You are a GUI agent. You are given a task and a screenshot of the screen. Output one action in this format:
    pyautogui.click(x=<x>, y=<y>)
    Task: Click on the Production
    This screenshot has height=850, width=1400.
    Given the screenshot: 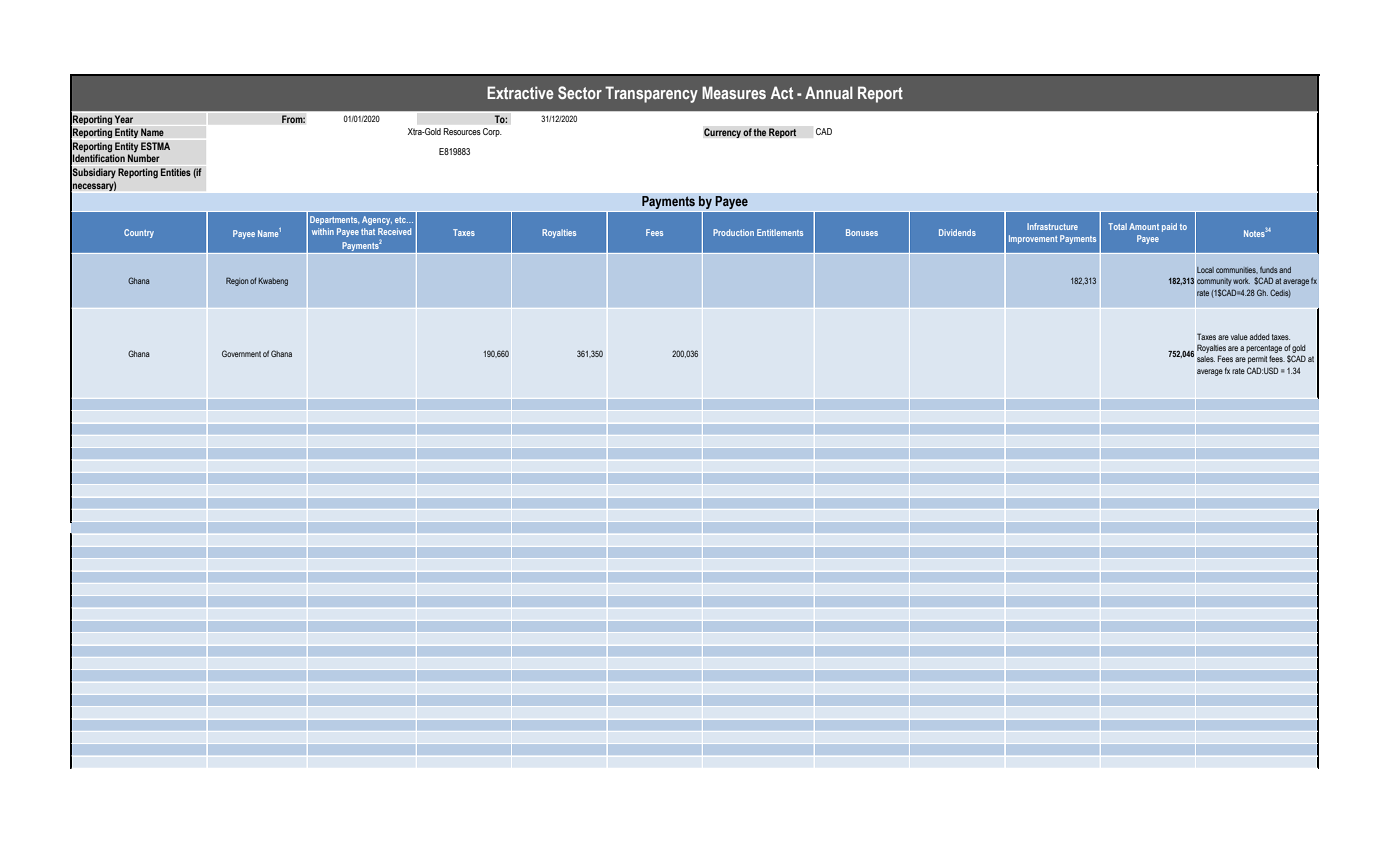 What is the action you would take?
    pyautogui.click(x=733, y=232)
